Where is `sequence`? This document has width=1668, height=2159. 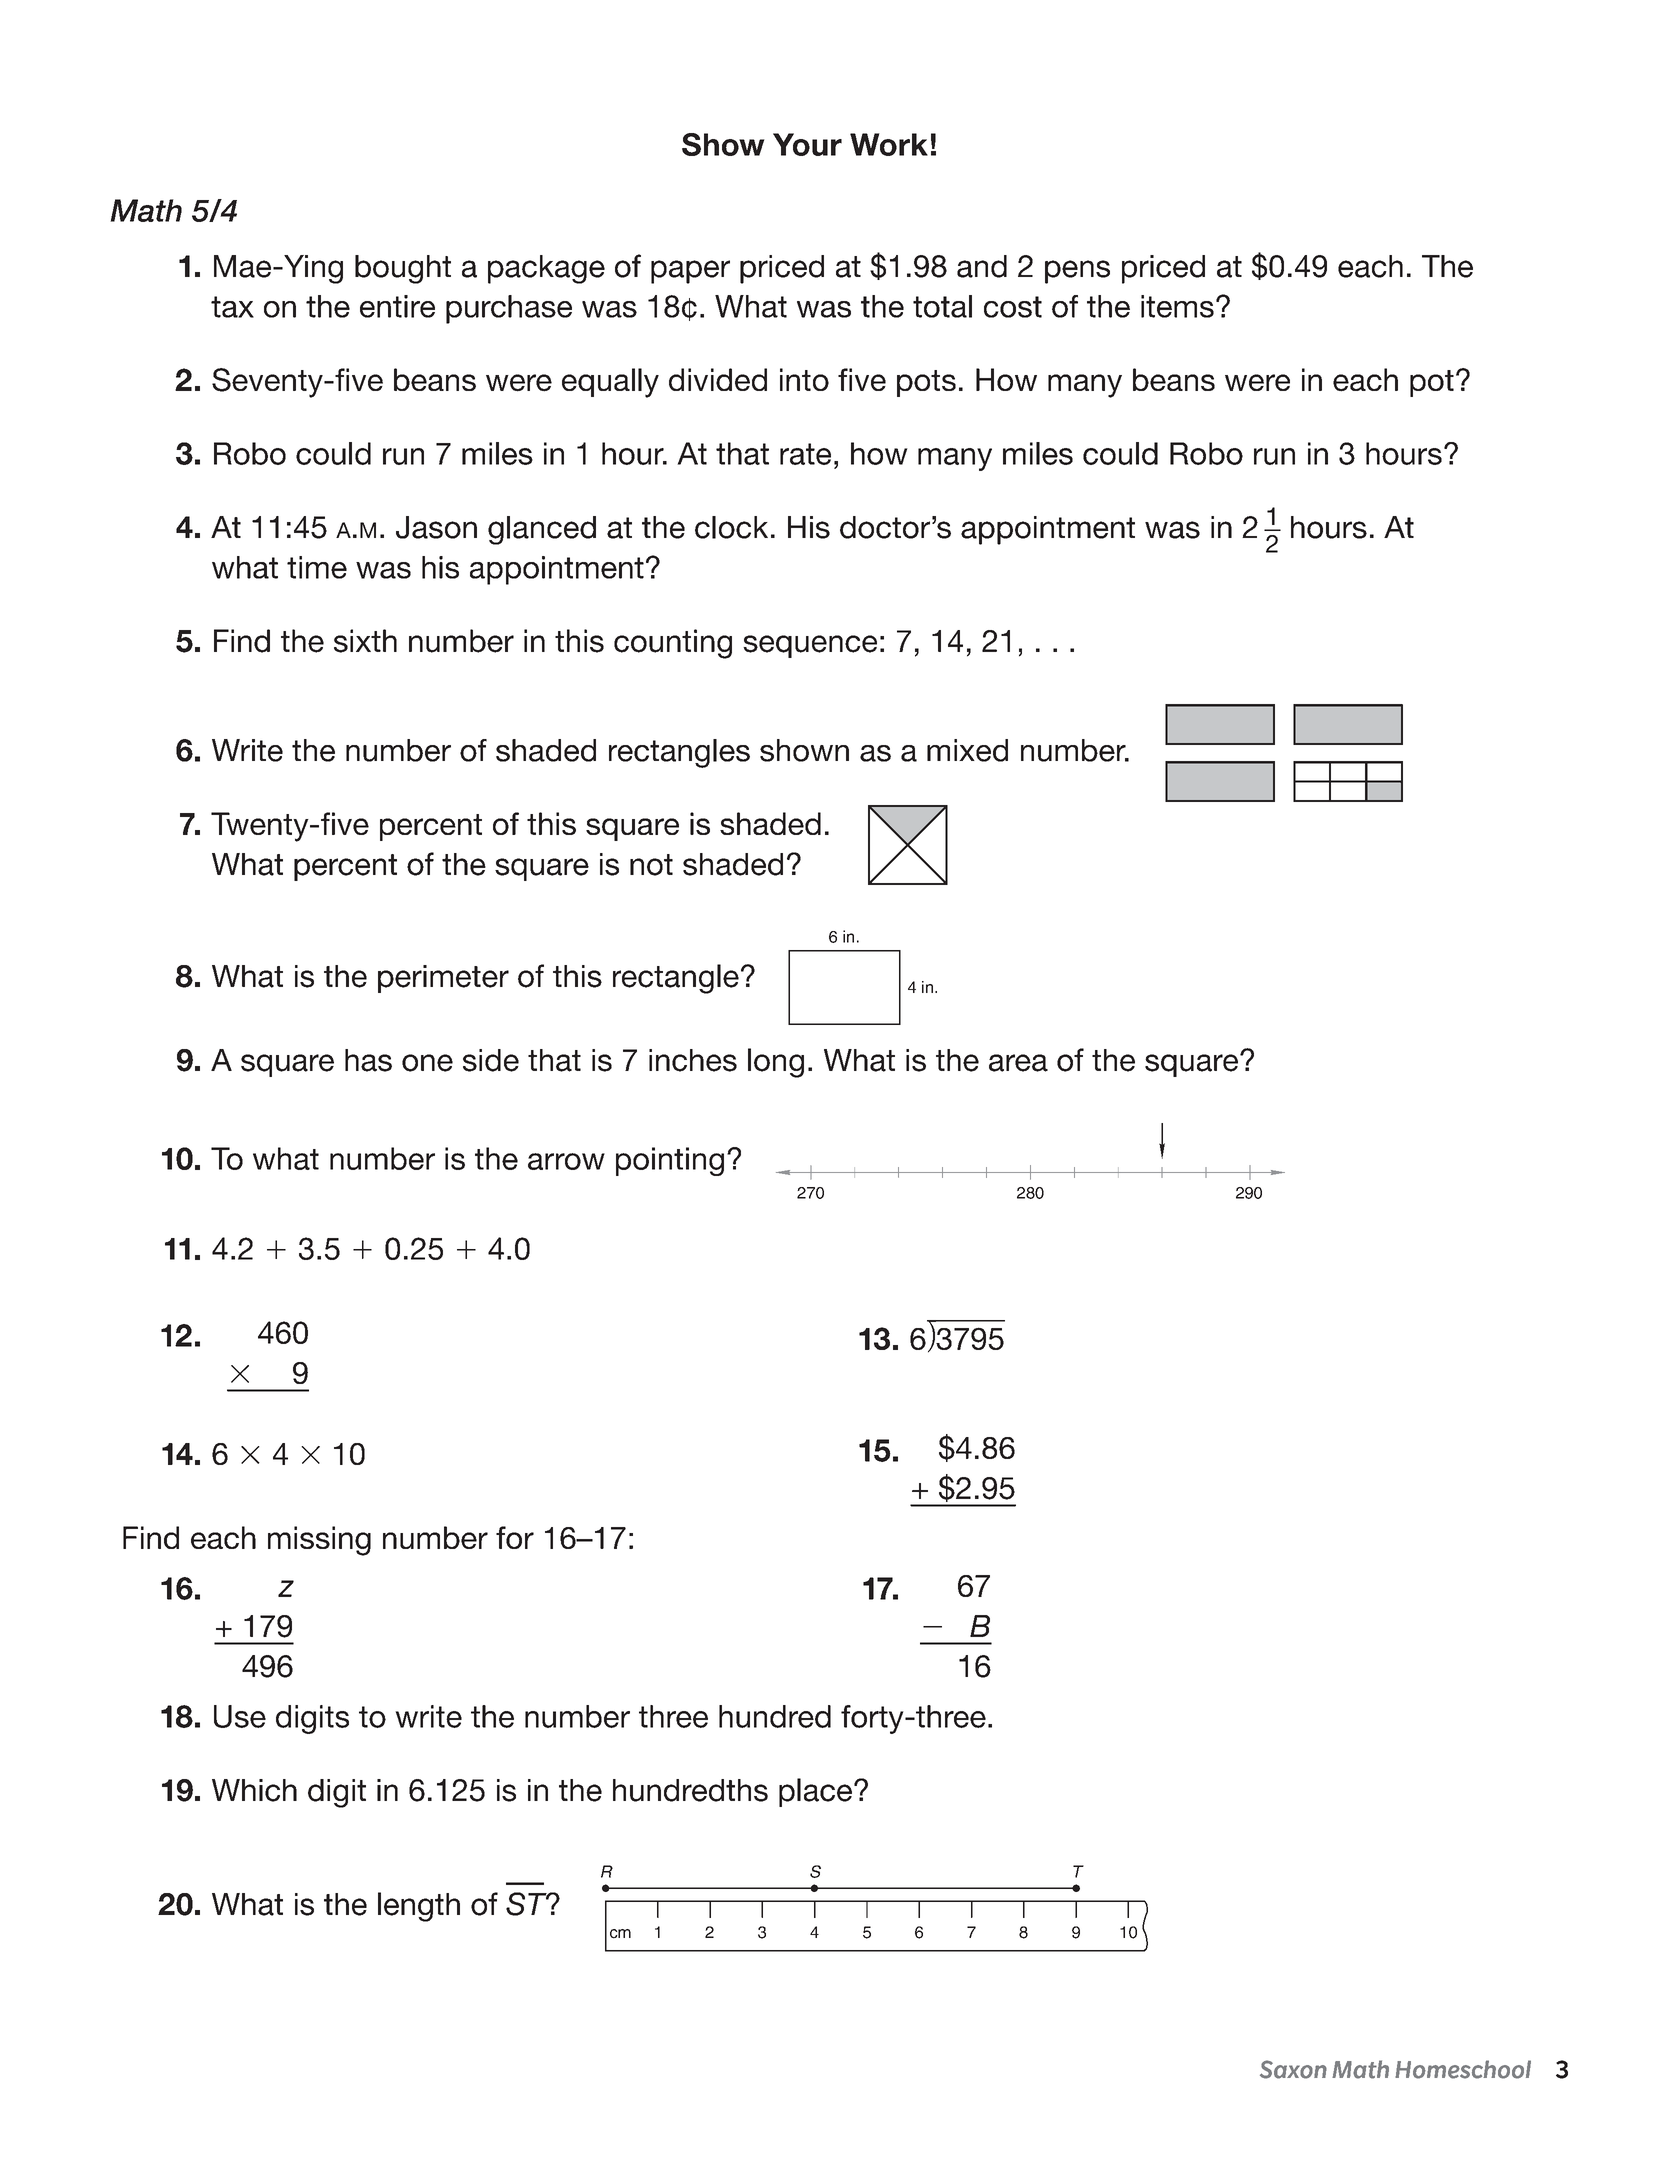
sequence is located at coordinates (810, 646).
